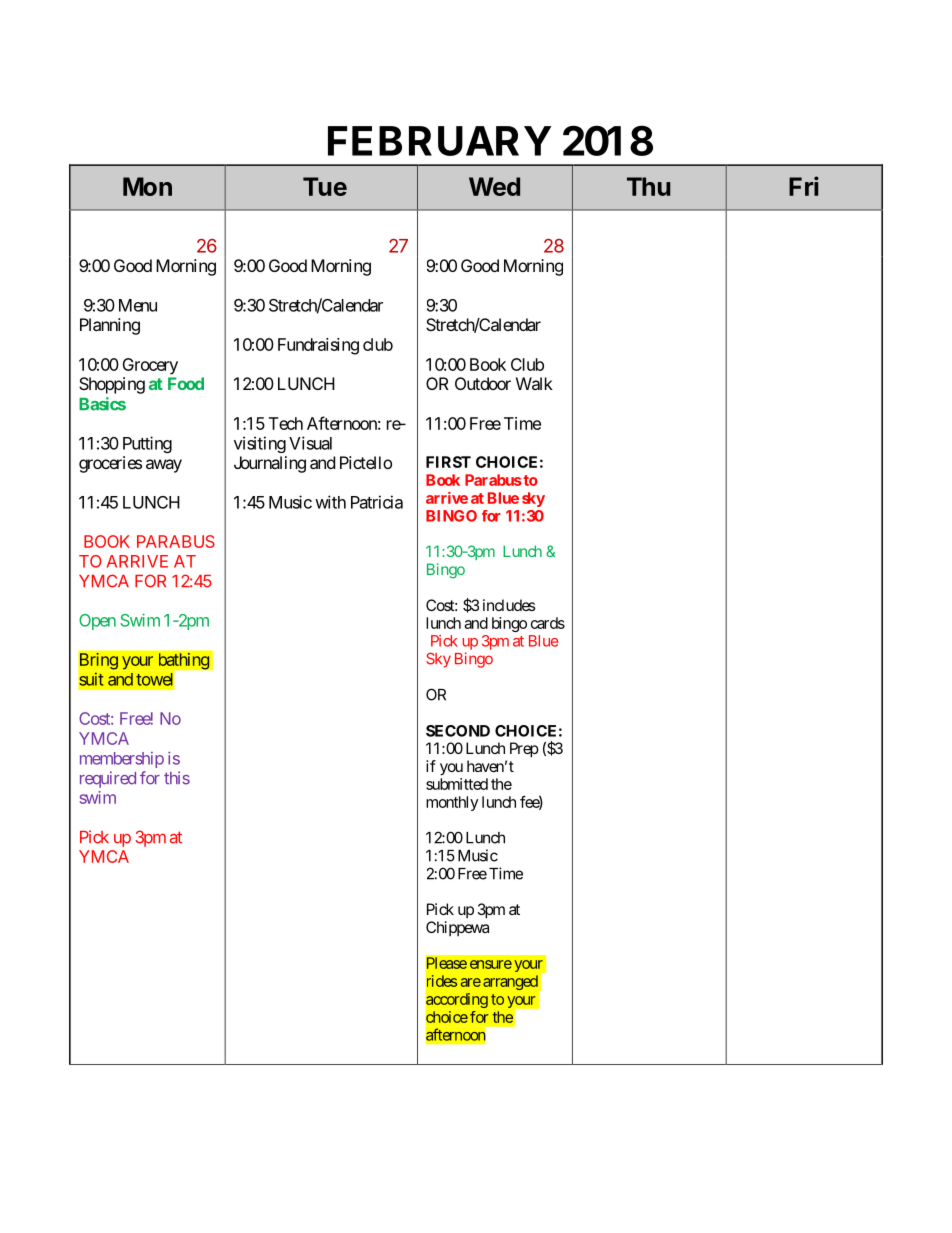 This document has width=952, height=1233. I want to click on Chippewa, so click(457, 928).
